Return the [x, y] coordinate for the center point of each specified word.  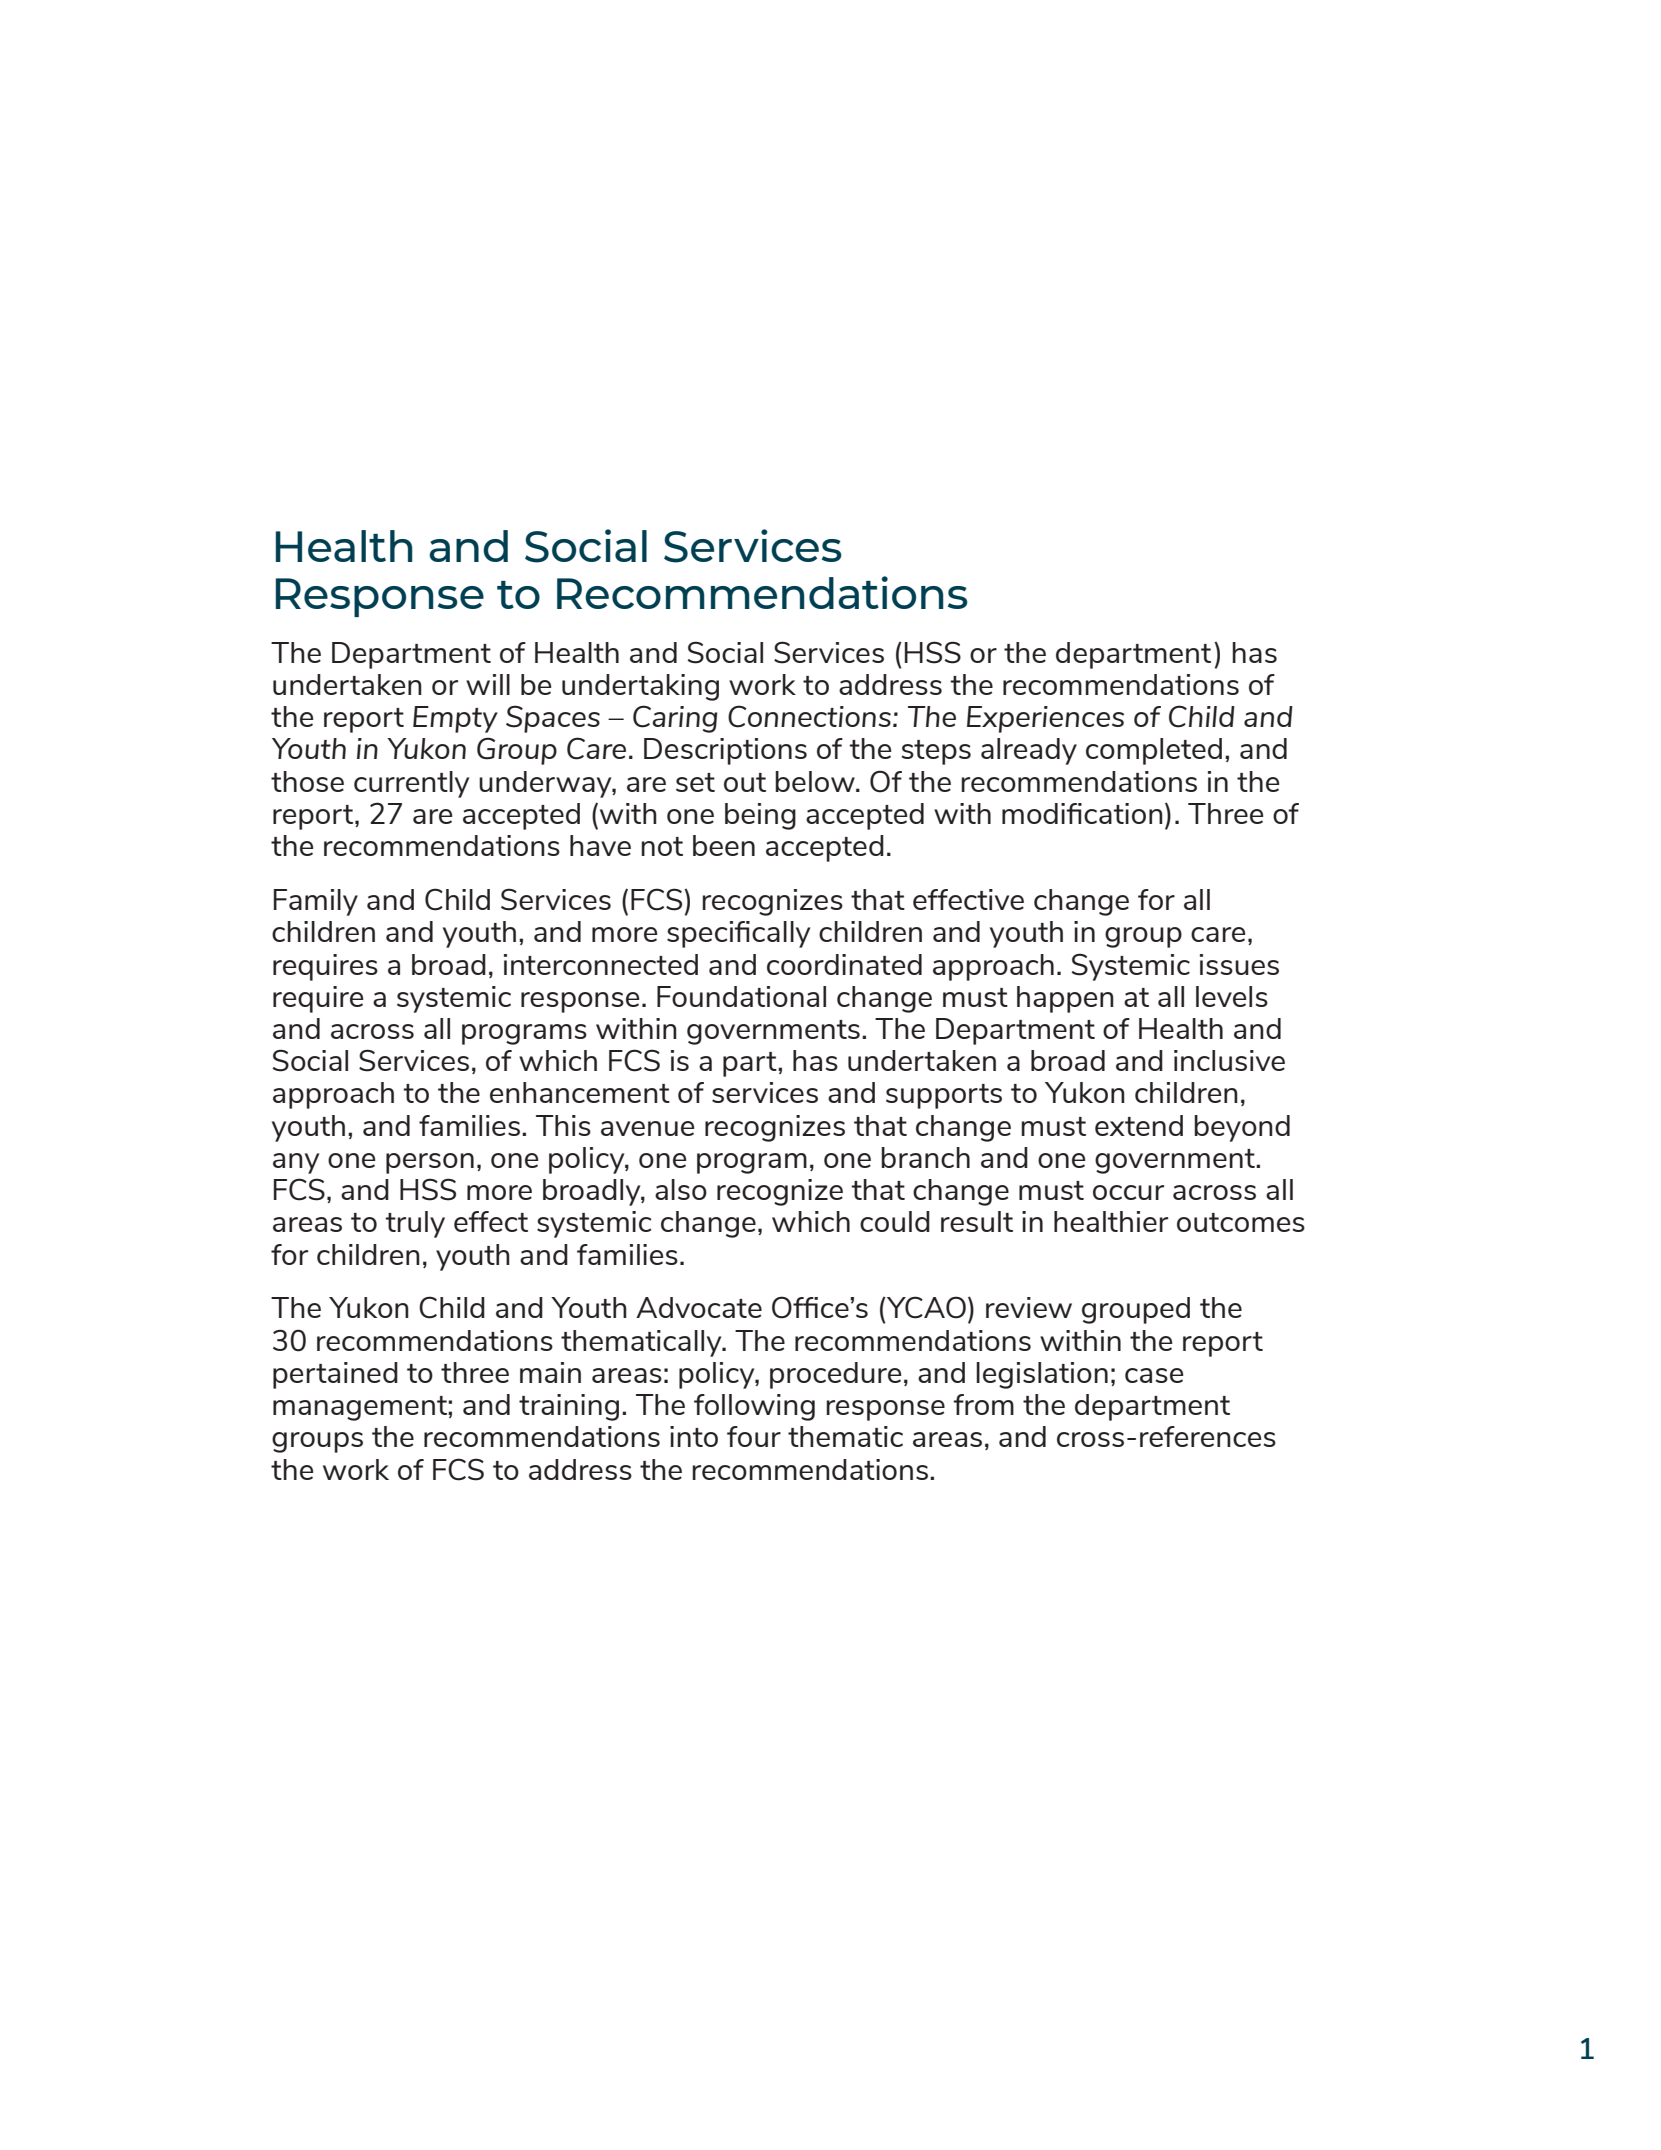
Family [316, 902]
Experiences [1045, 719]
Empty [455, 719]
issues [1239, 964]
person [430, 1163]
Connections [809, 716]
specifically [738, 934]
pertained [335, 1375]
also [681, 1189]
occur [1128, 1192]
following [754, 1407]
